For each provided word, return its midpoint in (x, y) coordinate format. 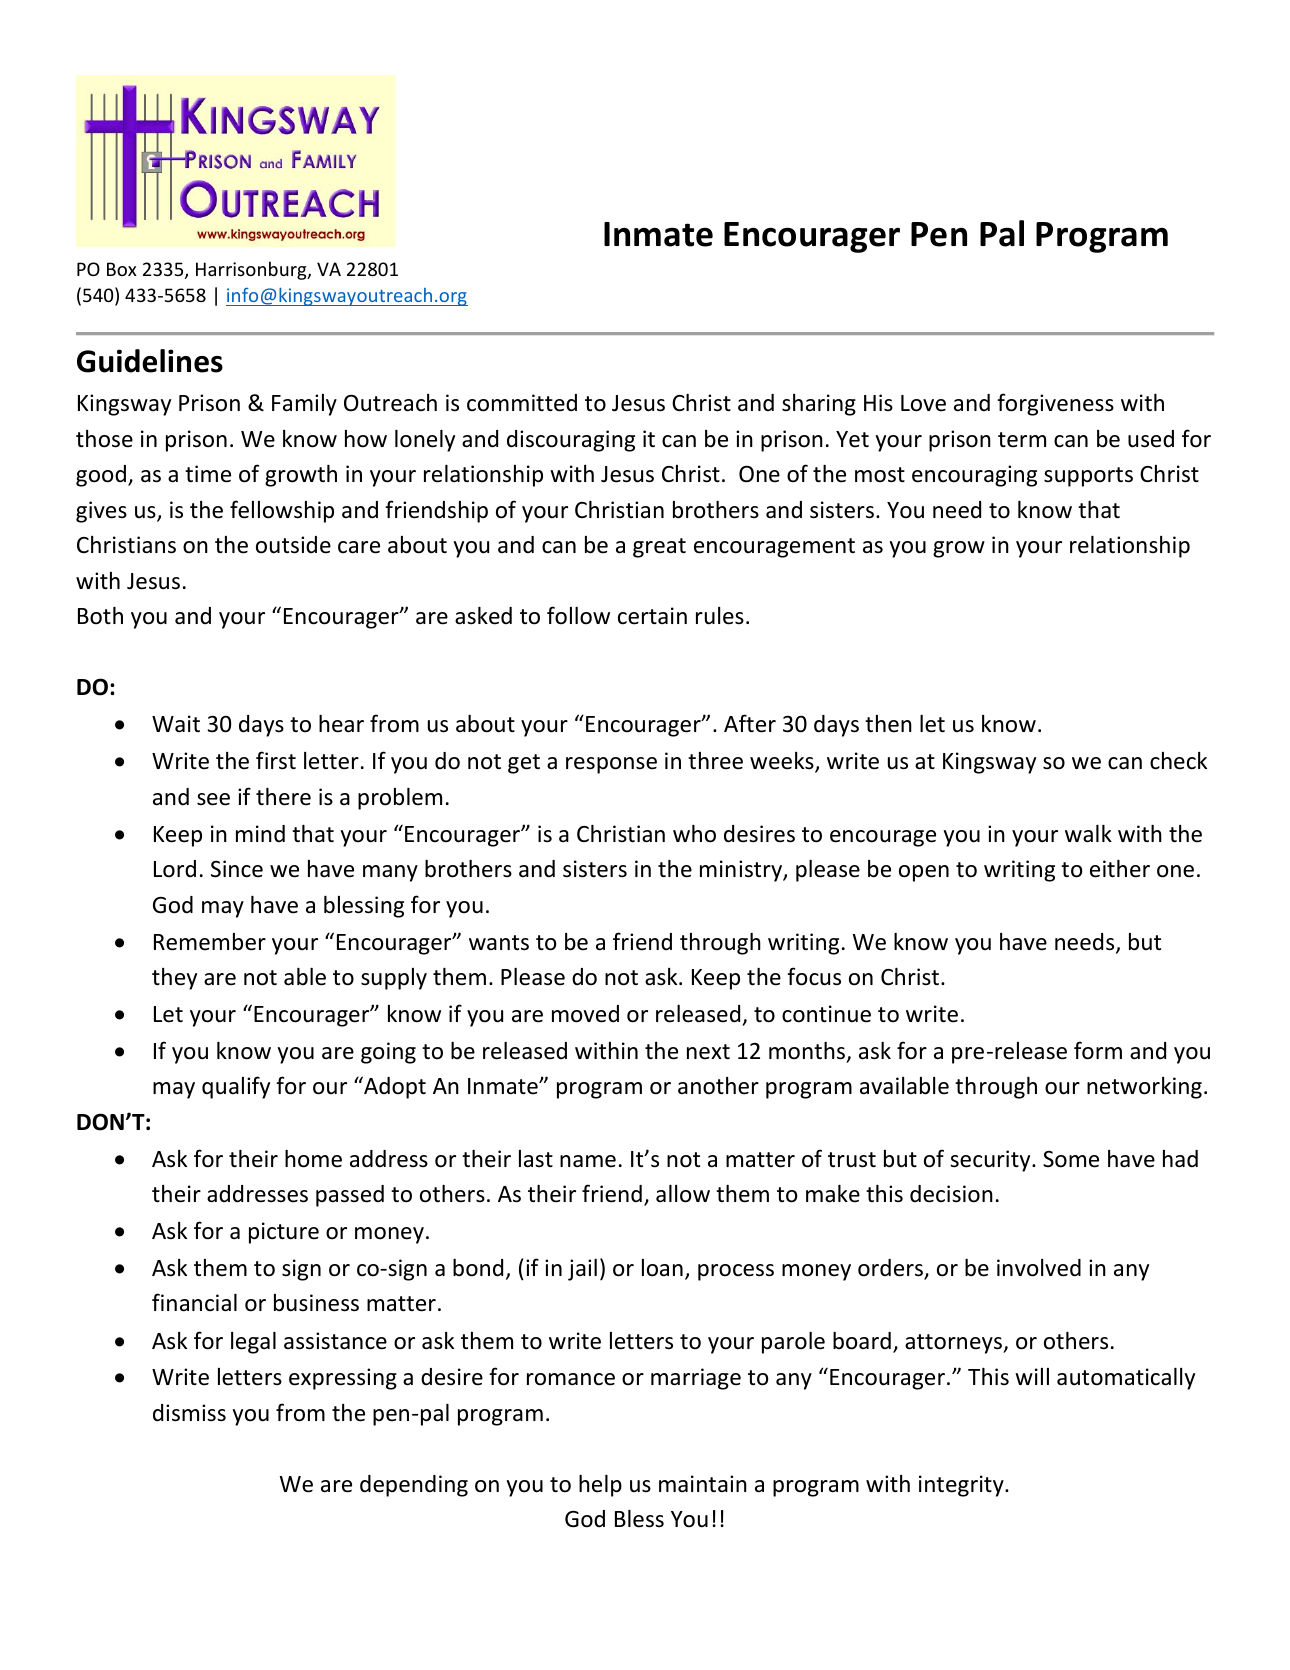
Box (122, 269)
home (313, 1159)
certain (652, 616)
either (1120, 869)
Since (237, 869)
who (694, 834)
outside (293, 545)
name (588, 1161)
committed (522, 403)
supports (1088, 477)
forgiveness (1055, 404)
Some (1071, 1159)
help (600, 1486)
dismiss (189, 1413)
